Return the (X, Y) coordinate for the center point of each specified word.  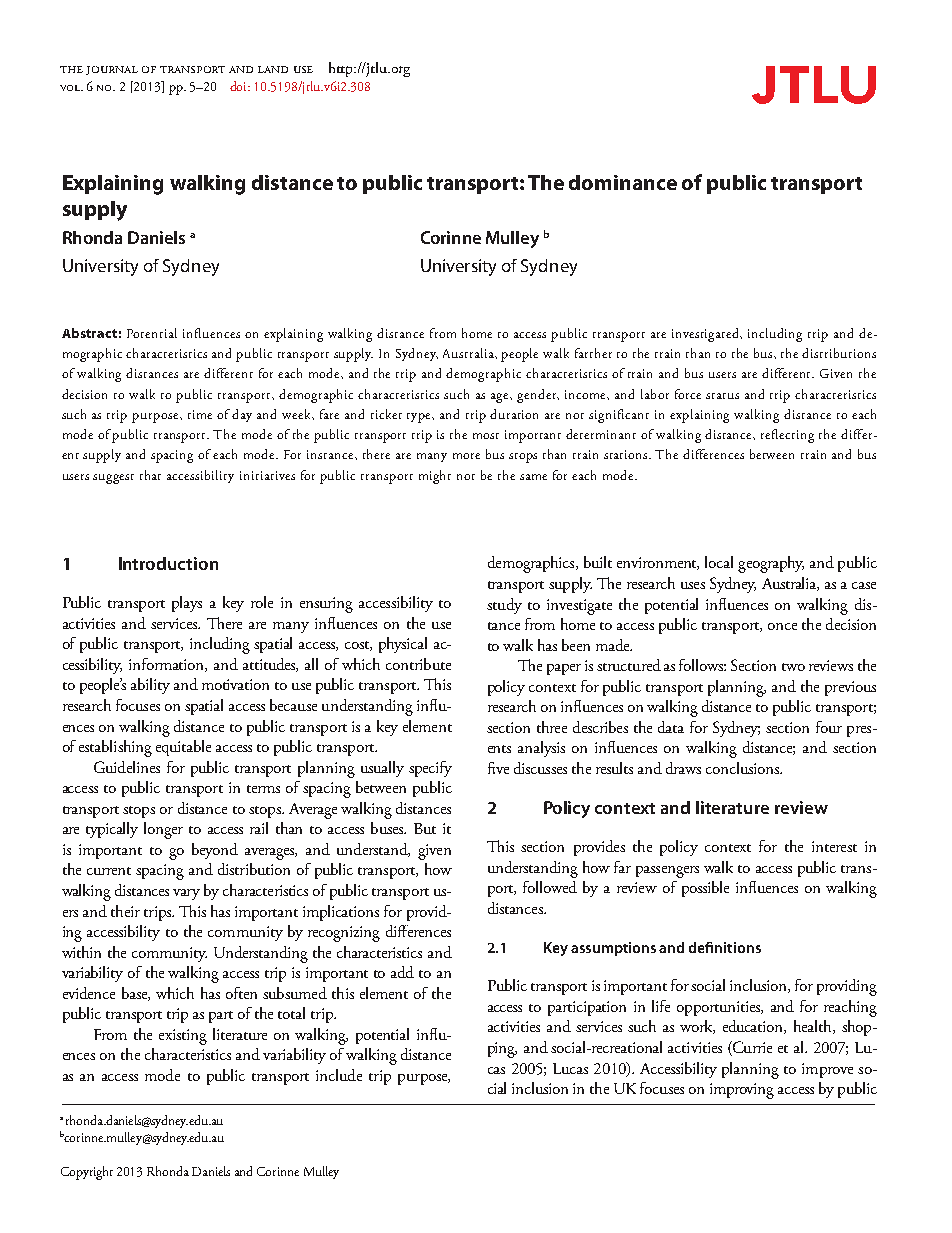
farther (593, 353)
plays (187, 604)
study (504, 606)
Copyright (87, 1173)
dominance (623, 182)
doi (239, 86)
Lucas (570, 1068)
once (782, 626)
